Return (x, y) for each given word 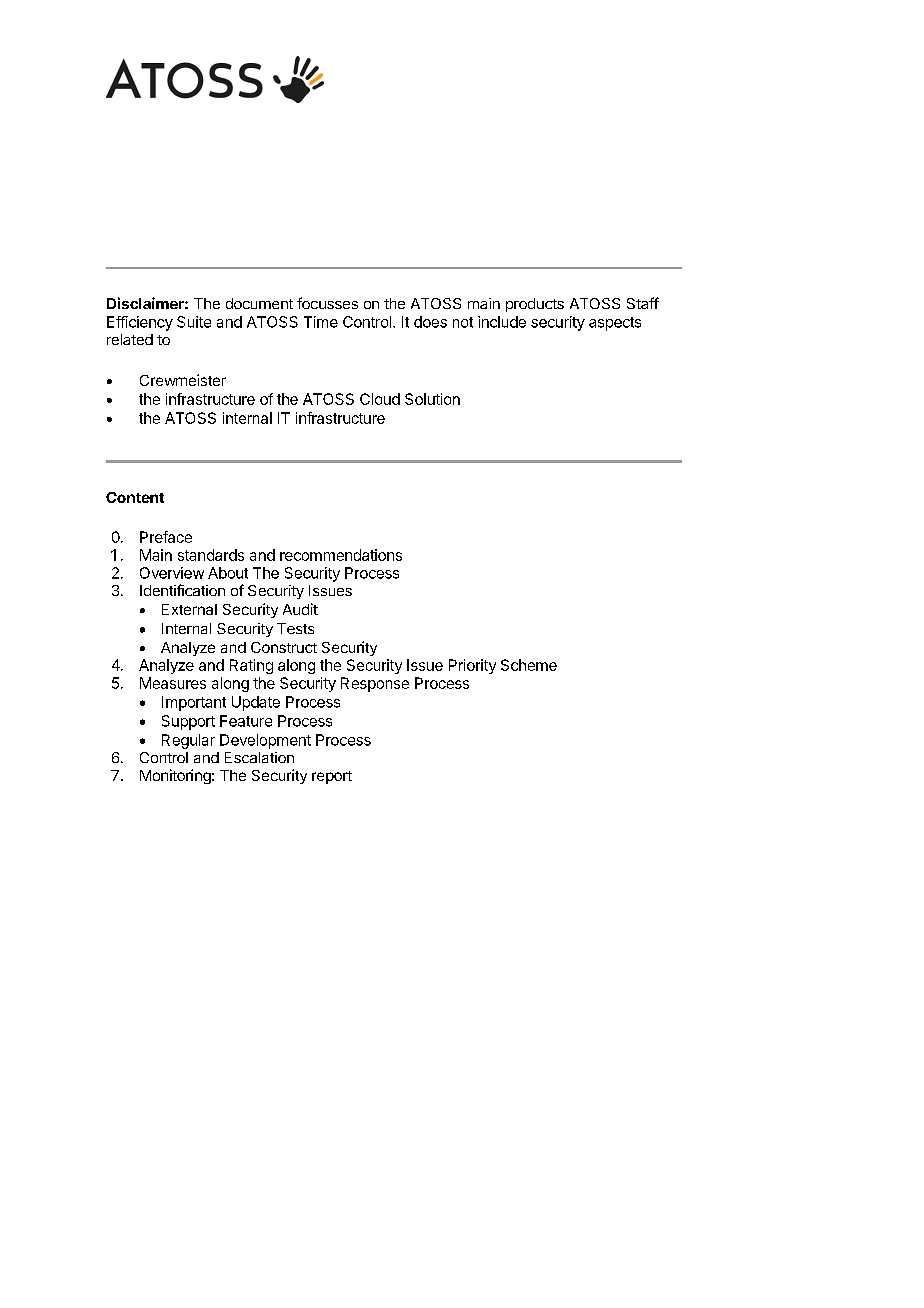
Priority (472, 666)
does (430, 322)
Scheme (529, 665)
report (332, 777)
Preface (166, 537)
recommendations (341, 555)
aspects (615, 324)
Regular (188, 741)
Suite (194, 322)
